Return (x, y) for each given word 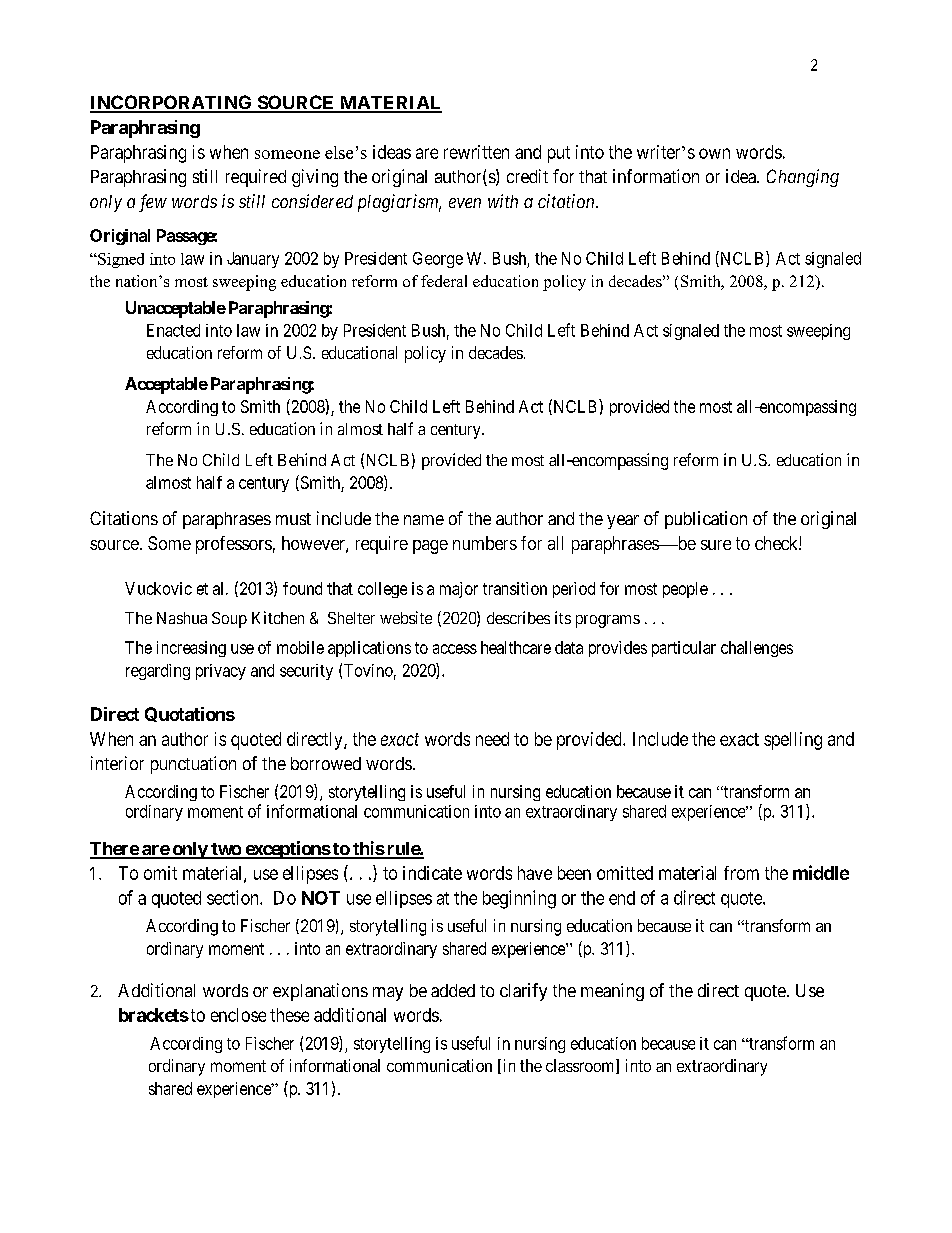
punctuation (193, 765)
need (492, 739)
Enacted (173, 330)
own (714, 153)
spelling (793, 741)
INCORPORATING (172, 103)
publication (706, 520)
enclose (238, 1015)
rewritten (476, 152)
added (453, 990)
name (424, 520)
